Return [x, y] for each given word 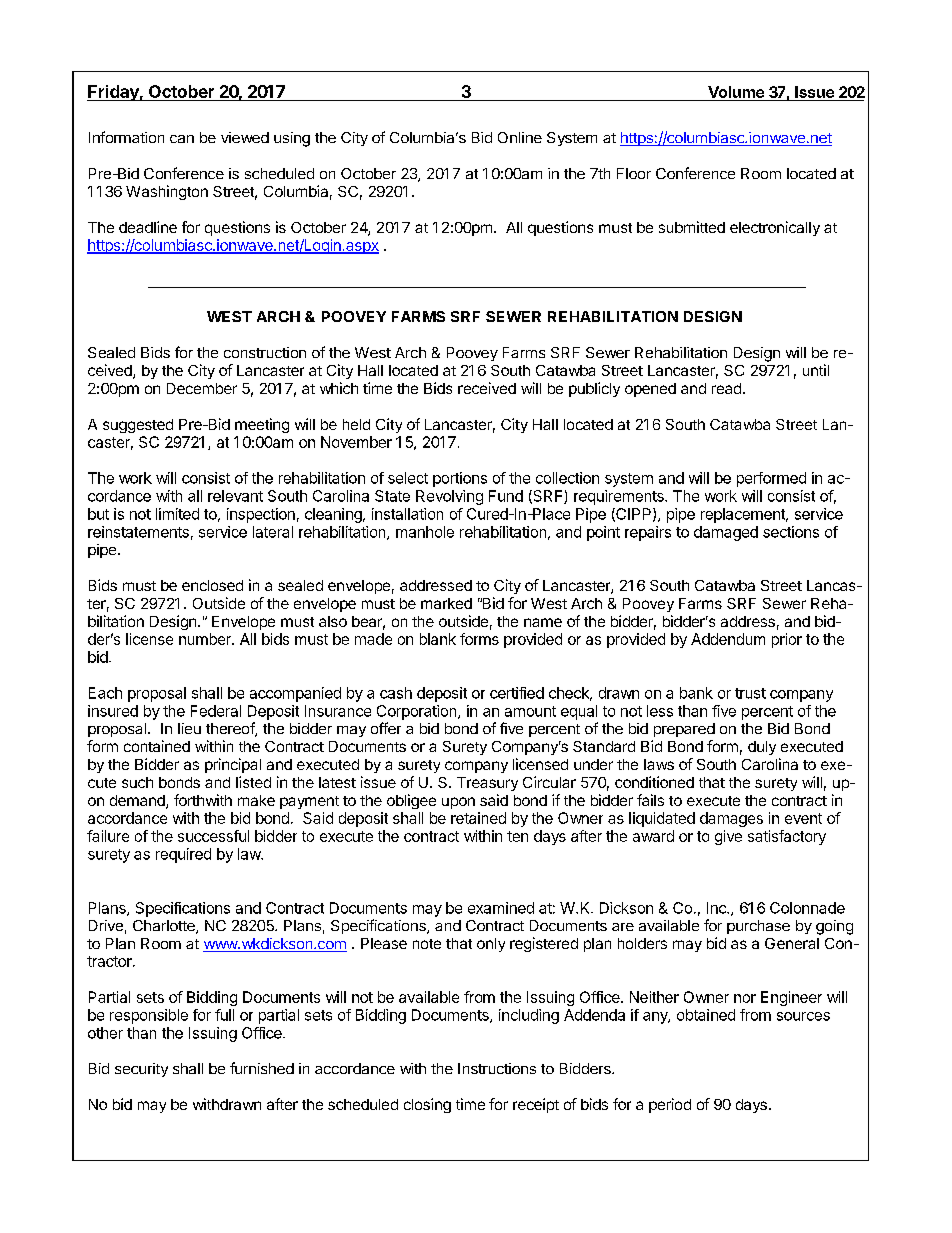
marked [446, 603]
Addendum [728, 639]
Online [520, 137]
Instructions [497, 1068]
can [182, 139]
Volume [736, 92]
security [141, 1070]
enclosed [212, 585]
